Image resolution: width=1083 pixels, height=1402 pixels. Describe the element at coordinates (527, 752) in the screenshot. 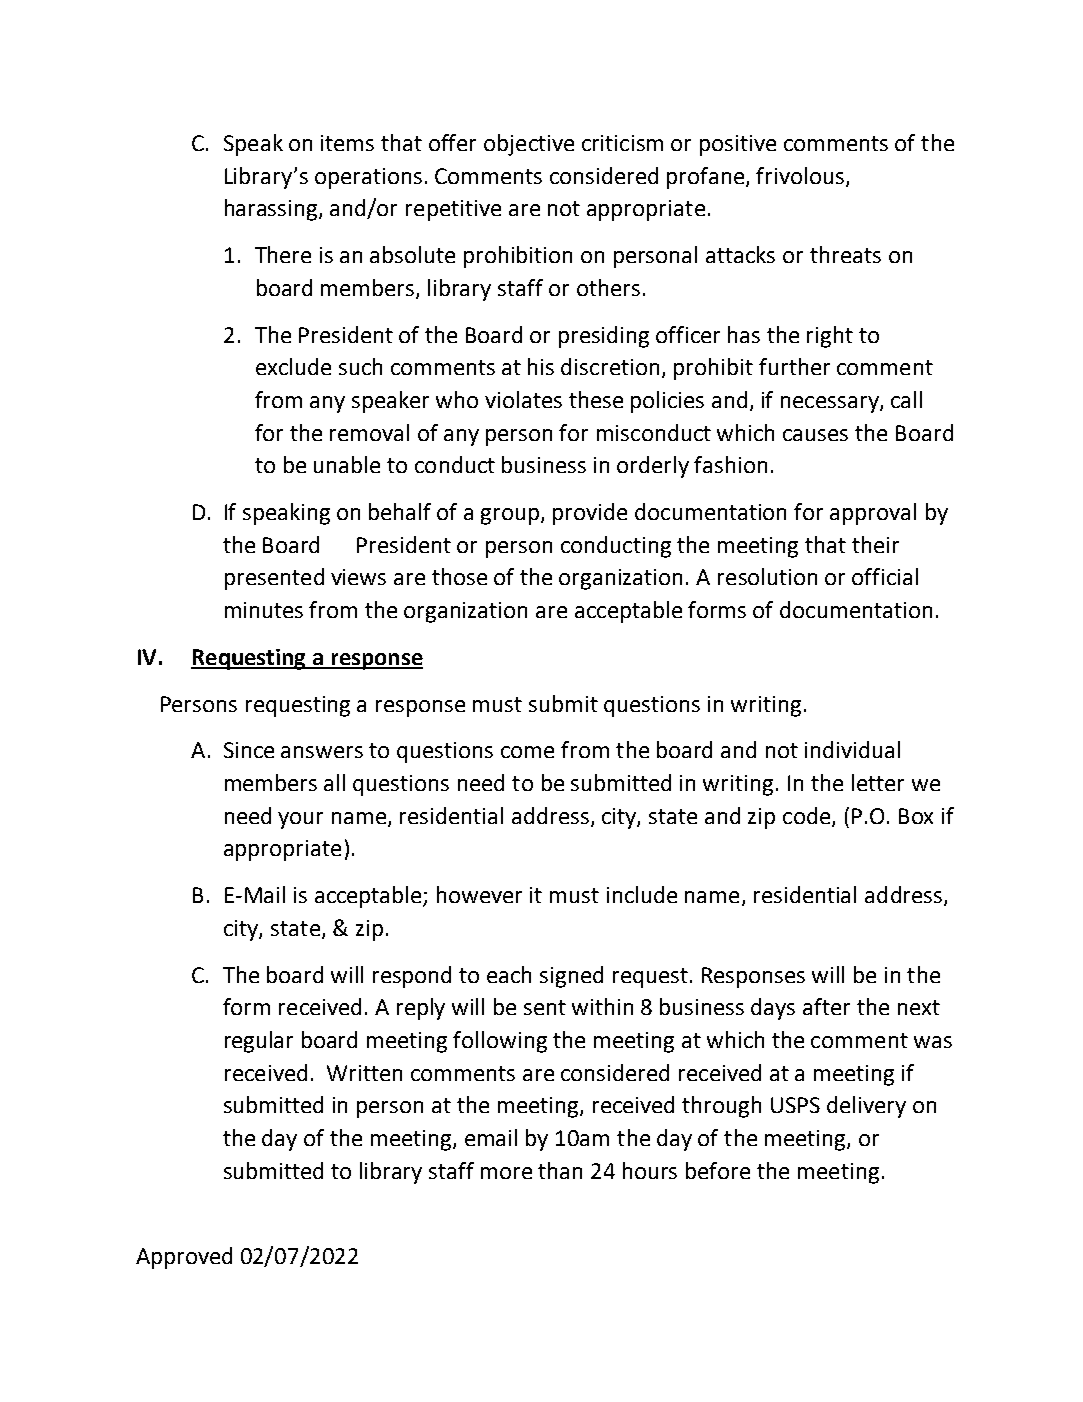

I see `come` at that location.
